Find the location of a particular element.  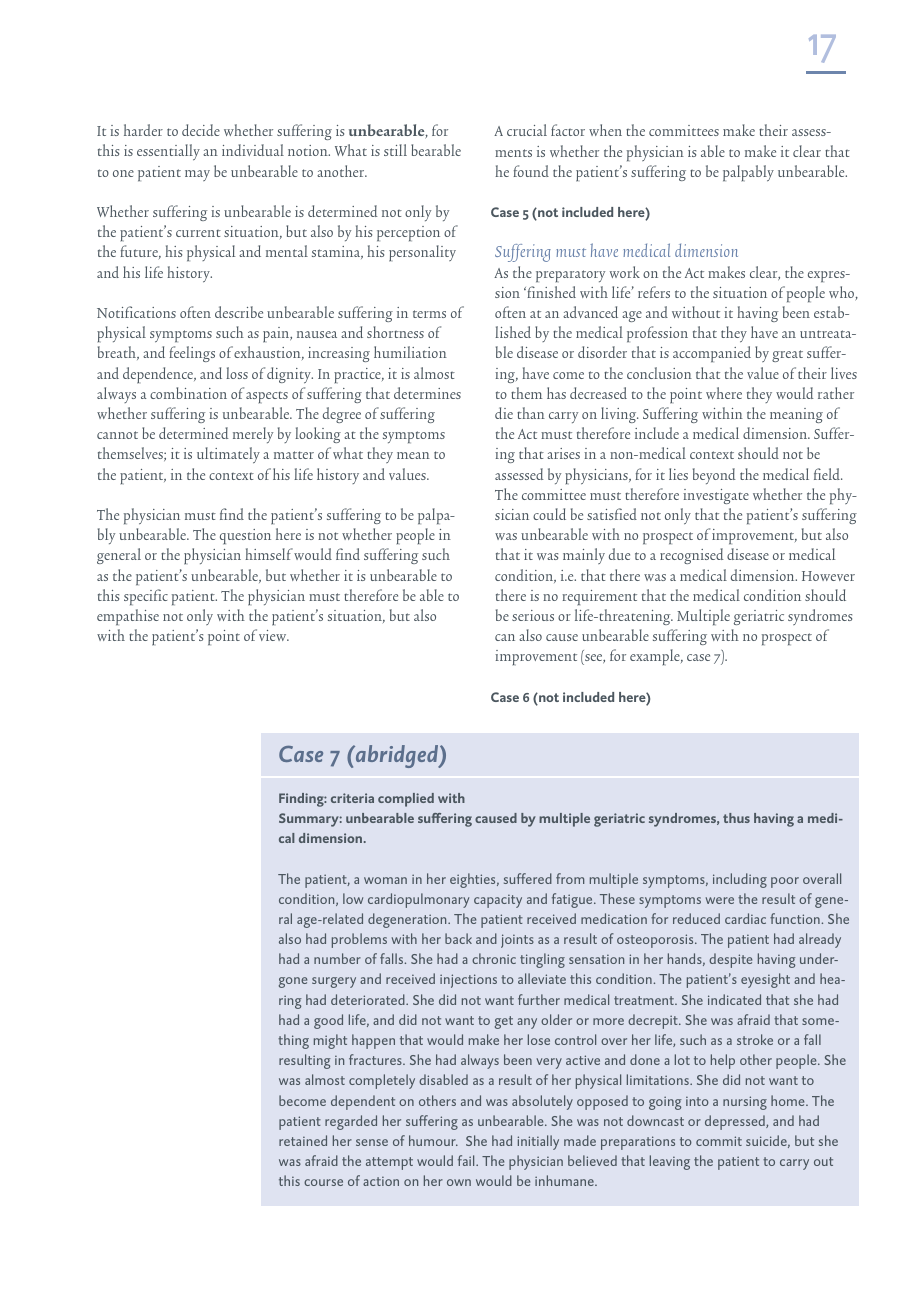

view is located at coordinates (274, 635).
